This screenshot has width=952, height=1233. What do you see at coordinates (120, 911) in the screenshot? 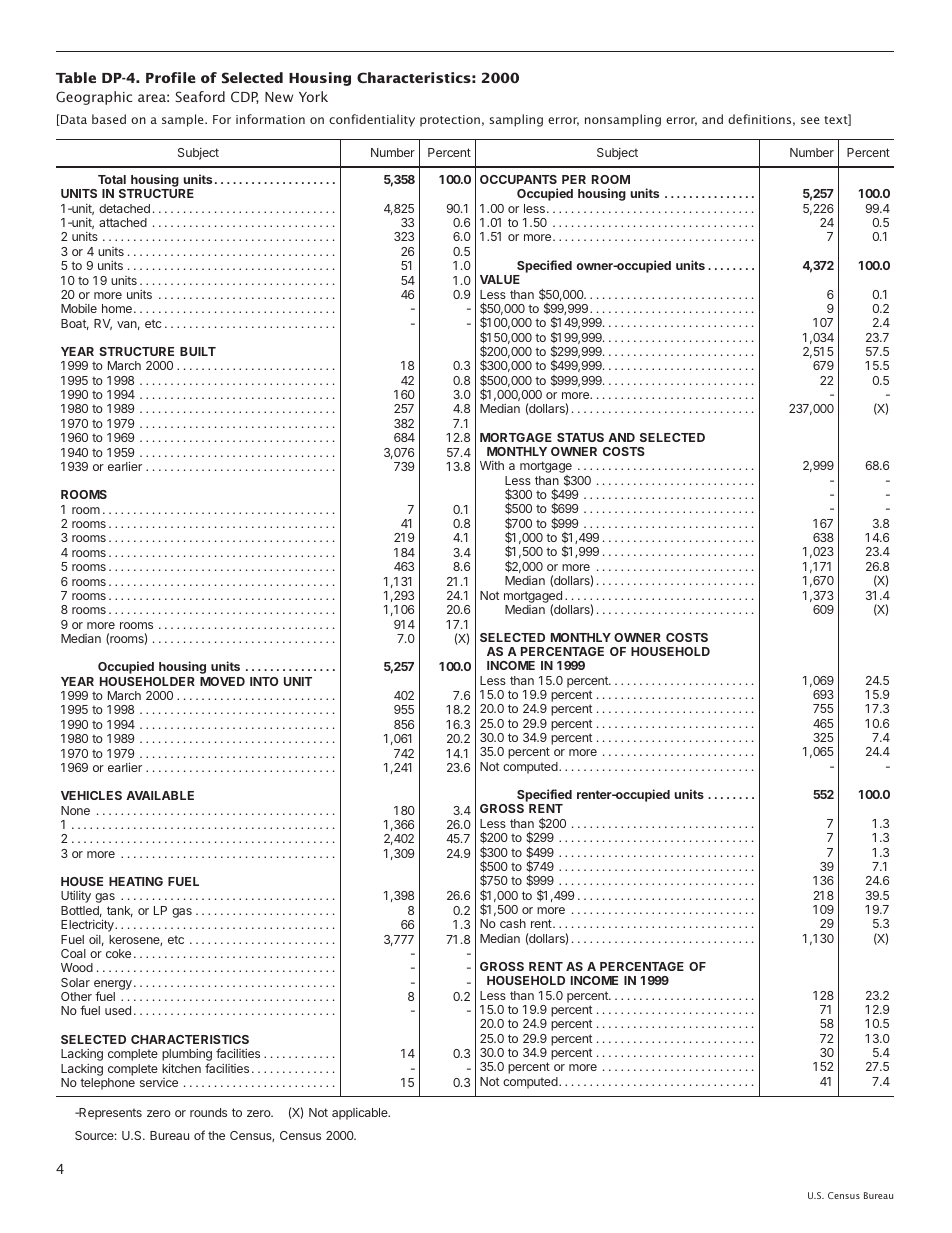
I see `tank` at bounding box center [120, 911].
